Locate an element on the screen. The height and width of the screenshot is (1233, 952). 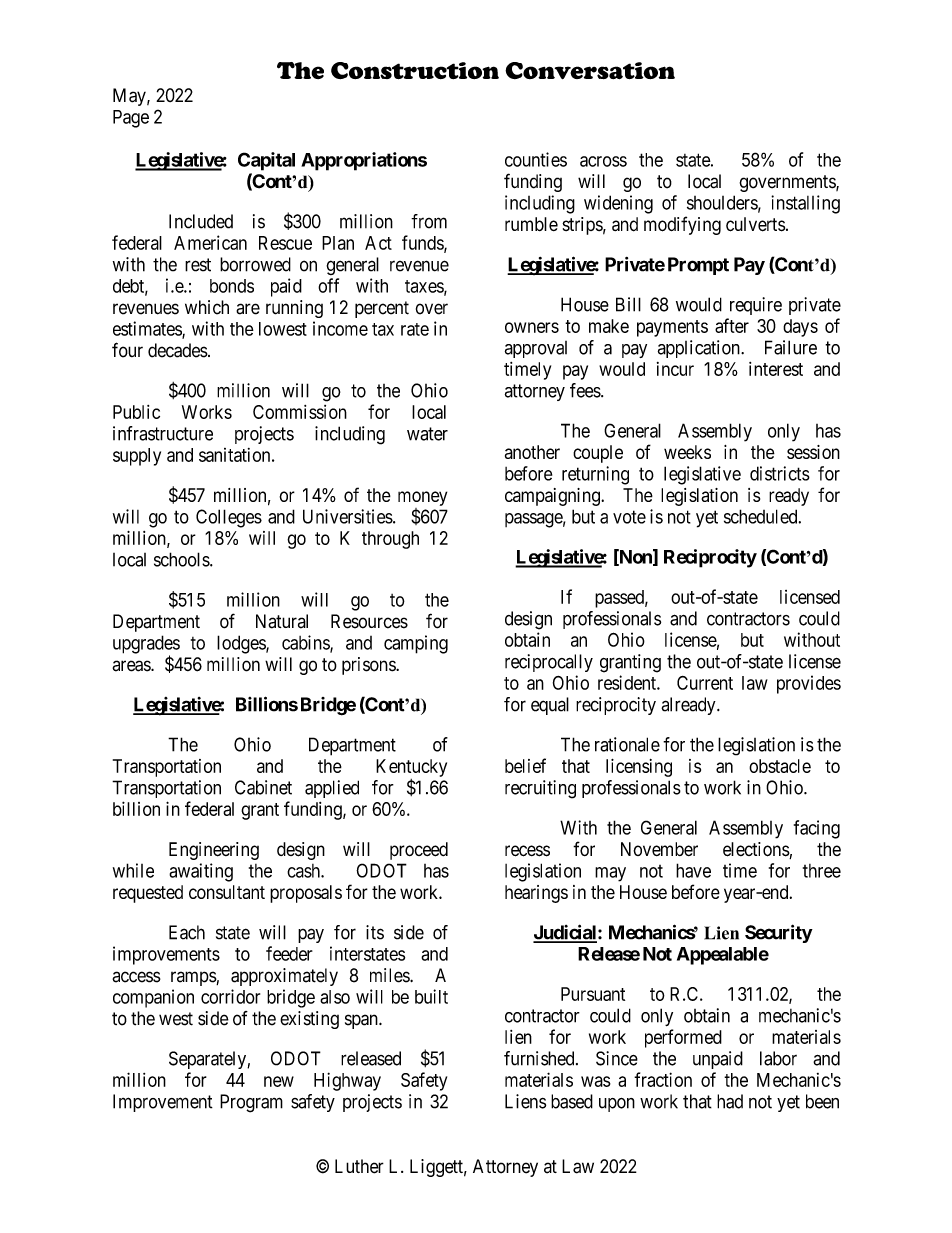
Construction is located at coordinates (415, 70).
